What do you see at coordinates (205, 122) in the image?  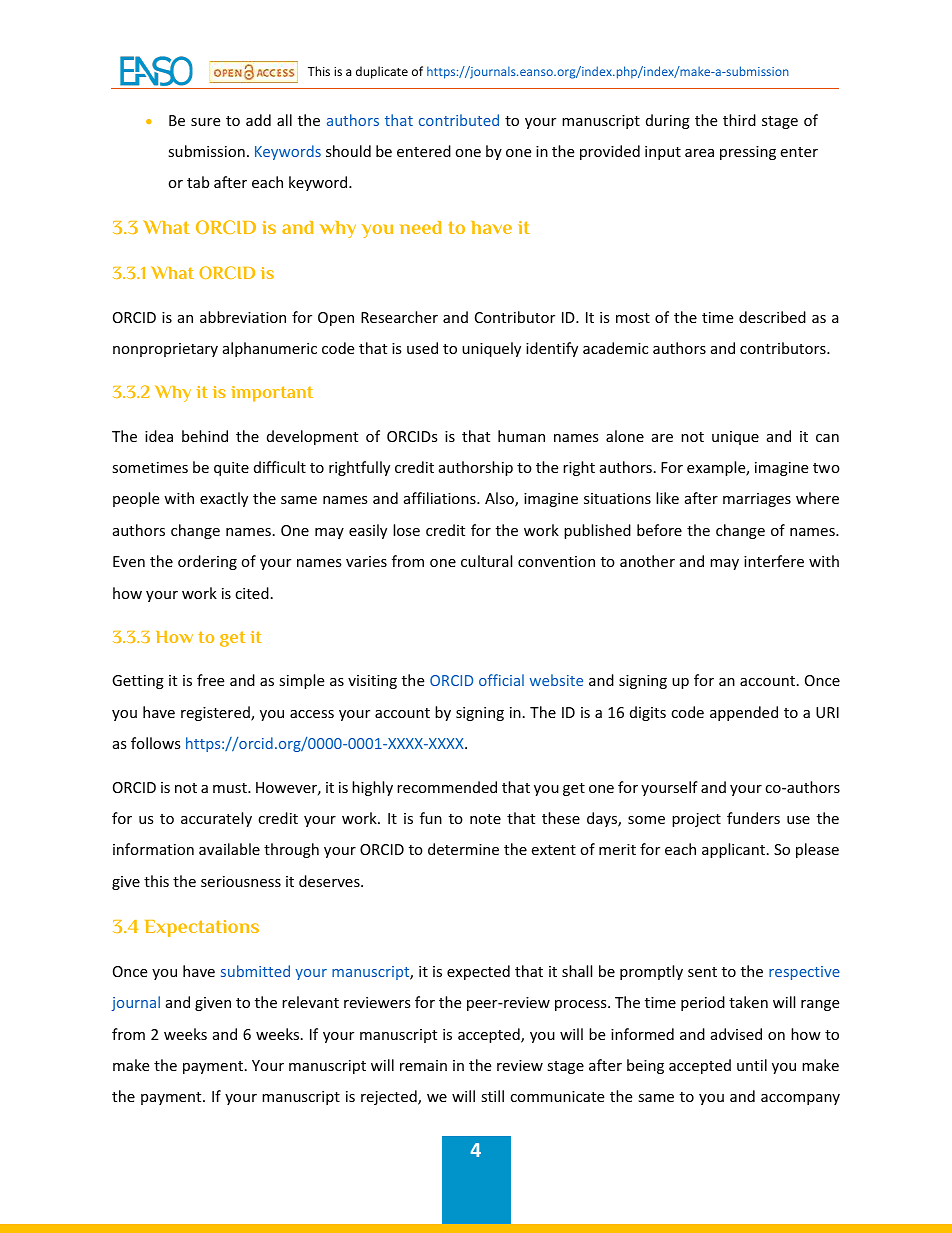 I see `sure` at bounding box center [205, 122].
